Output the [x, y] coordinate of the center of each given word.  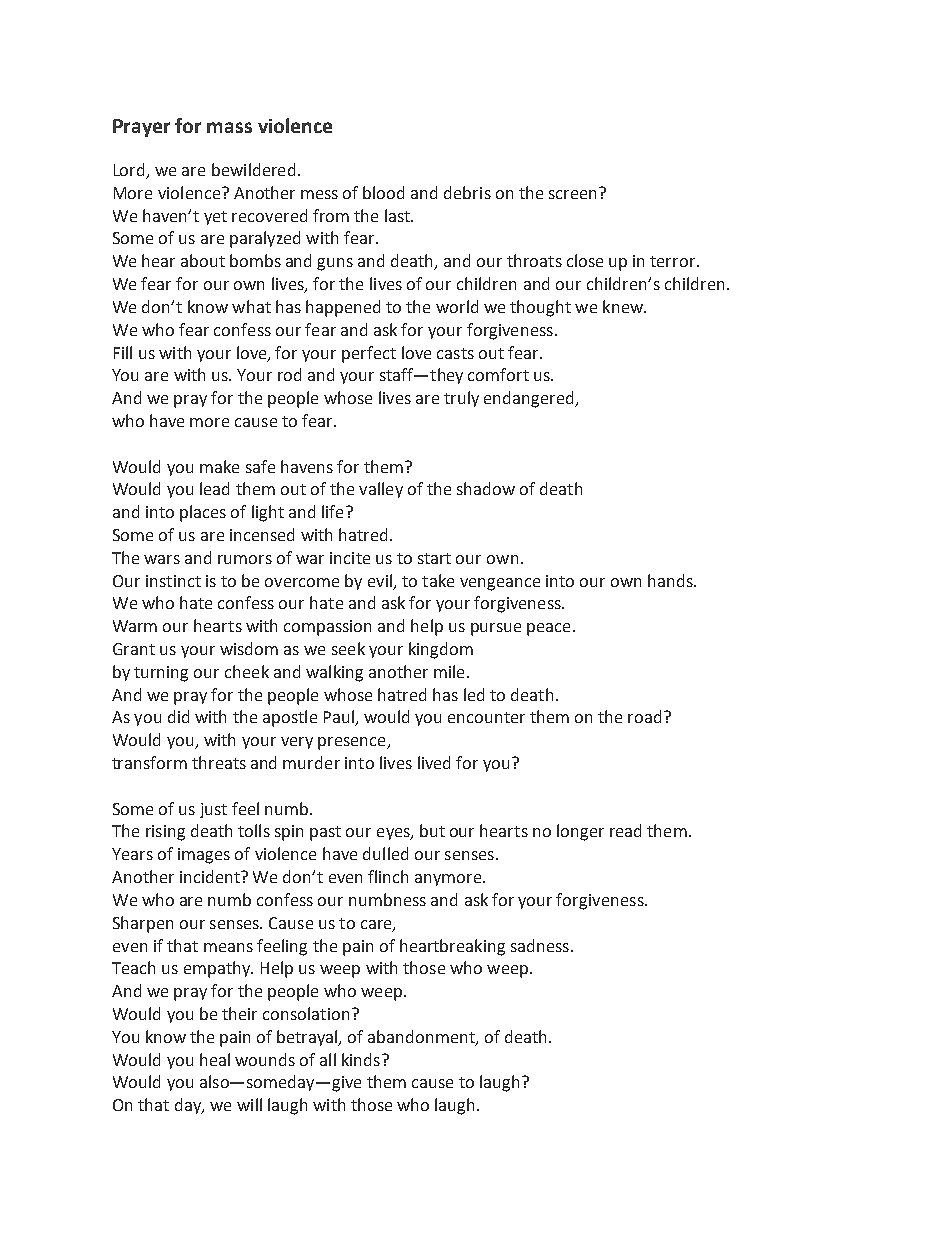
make [219, 466]
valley [381, 490]
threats [219, 762]
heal [215, 1059]
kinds [362, 1059]
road [644, 716]
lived [434, 762]
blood [383, 192]
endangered [530, 399]
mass [229, 127]
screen [572, 194]
